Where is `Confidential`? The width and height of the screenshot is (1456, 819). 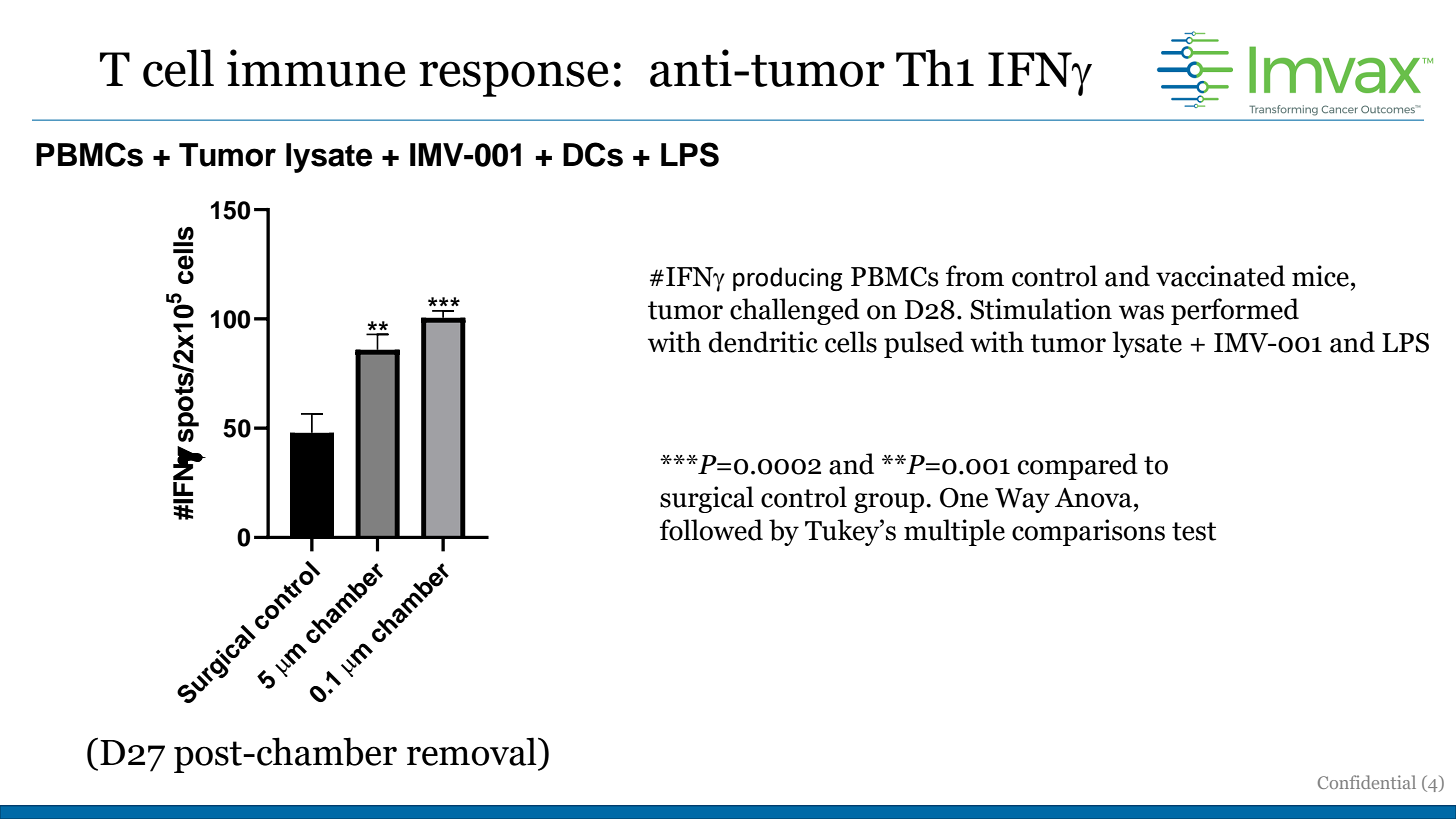
Confidential is located at coordinates (1367, 782).
